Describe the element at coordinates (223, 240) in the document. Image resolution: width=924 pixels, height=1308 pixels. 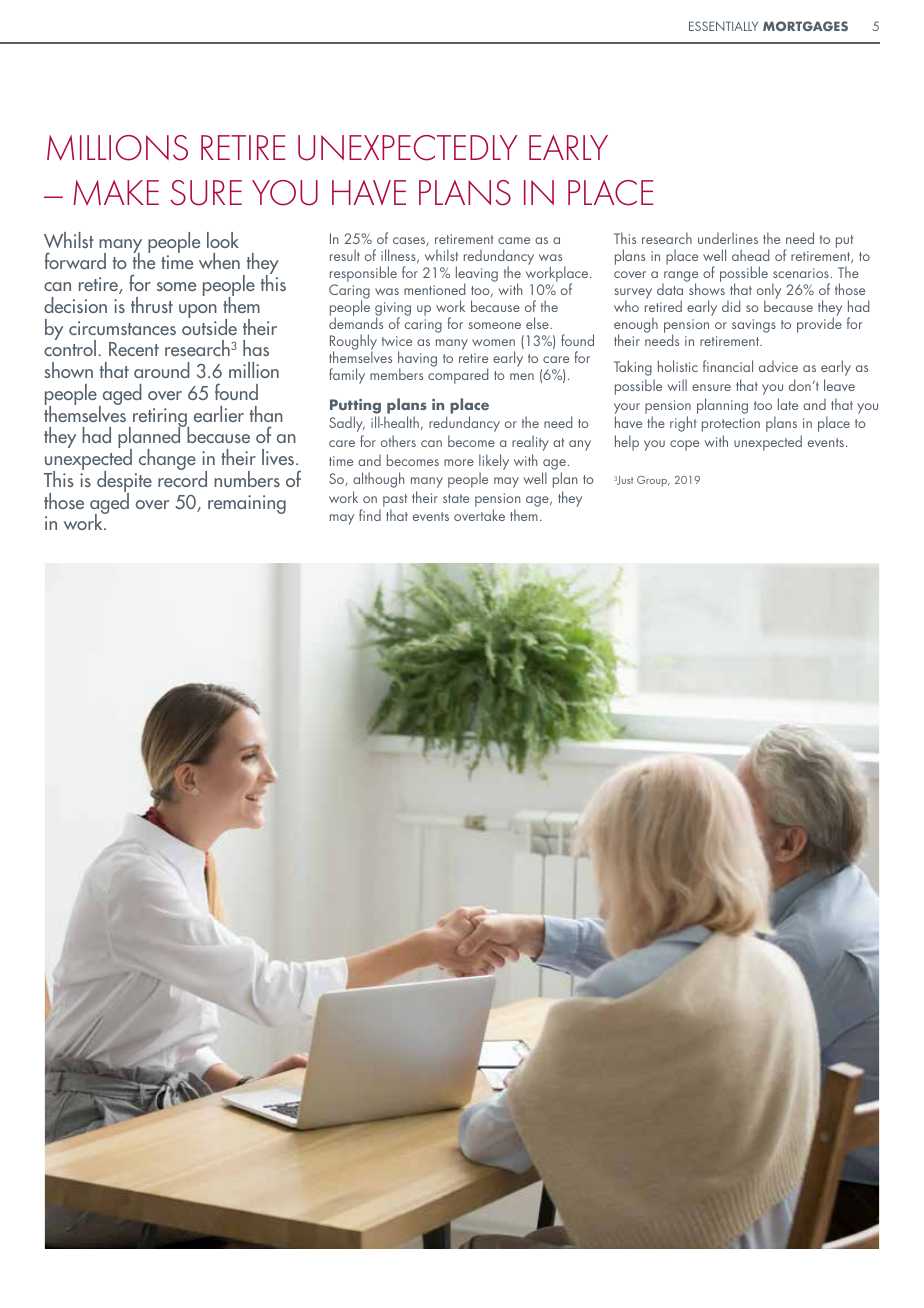
I see `look` at that location.
